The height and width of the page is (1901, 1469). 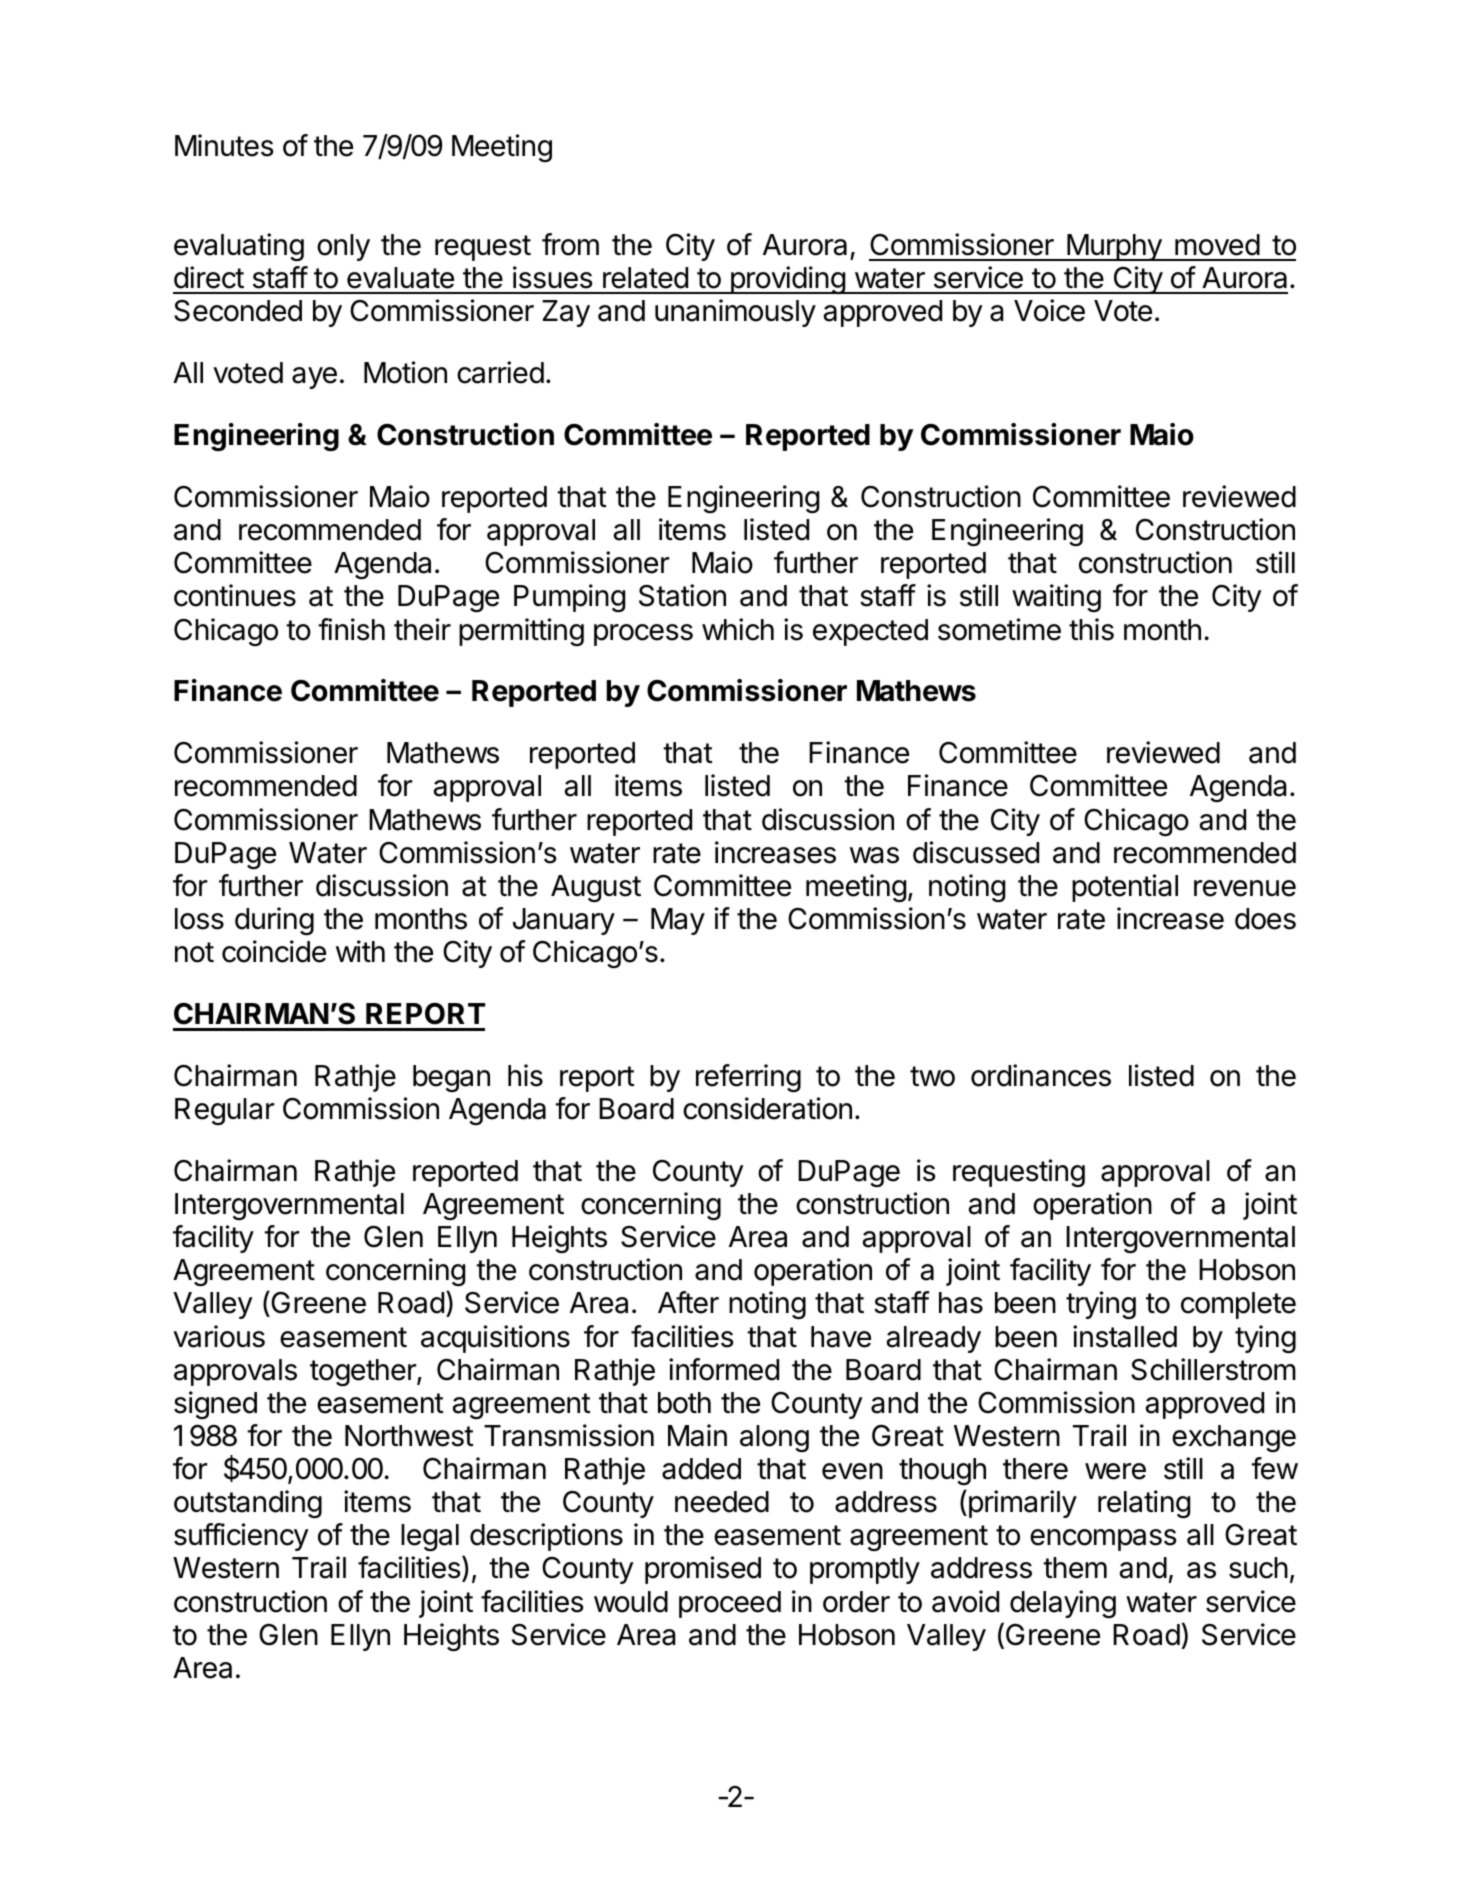 I want to click on potential, so click(x=1125, y=888).
